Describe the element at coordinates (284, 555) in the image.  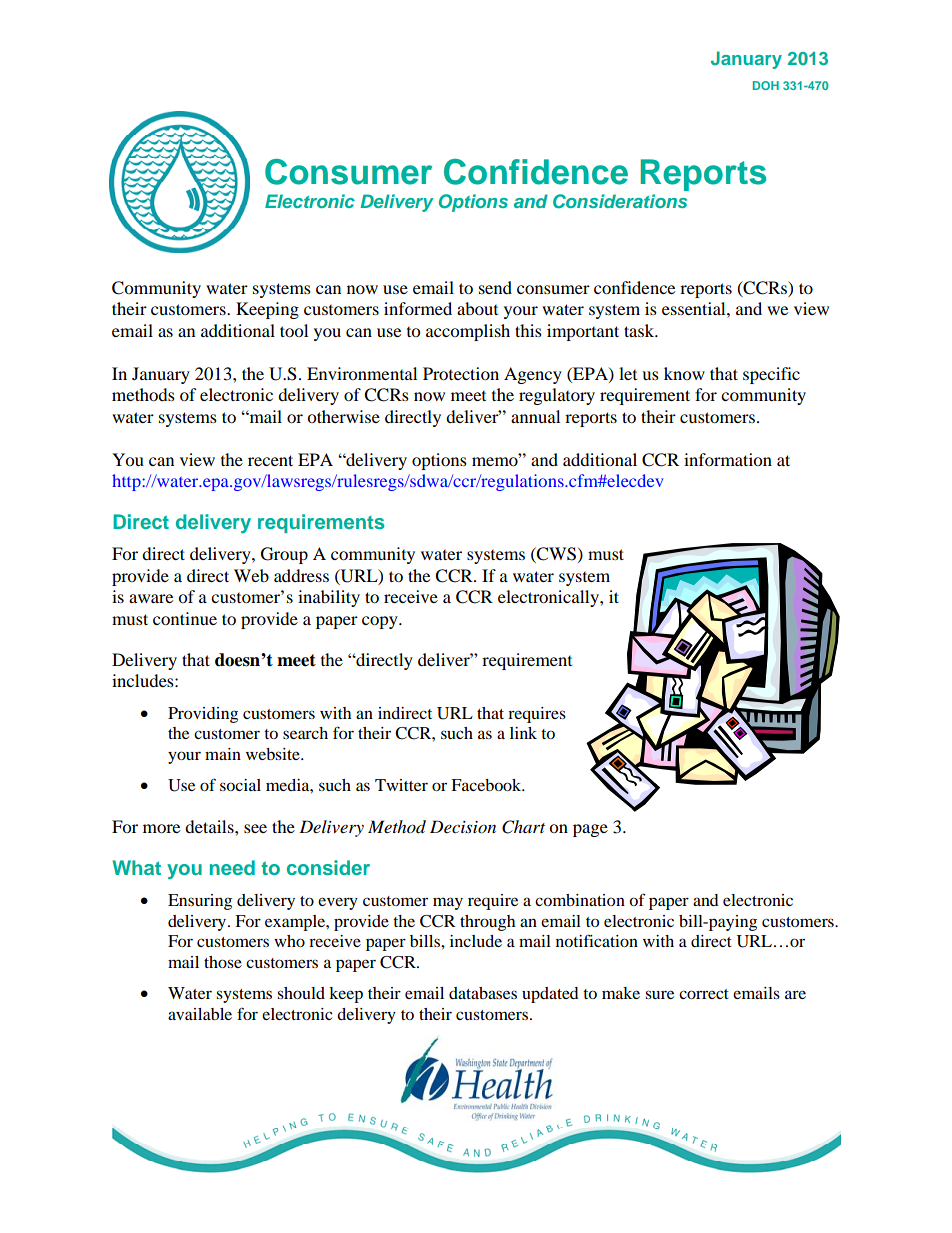
I see `Group` at that location.
